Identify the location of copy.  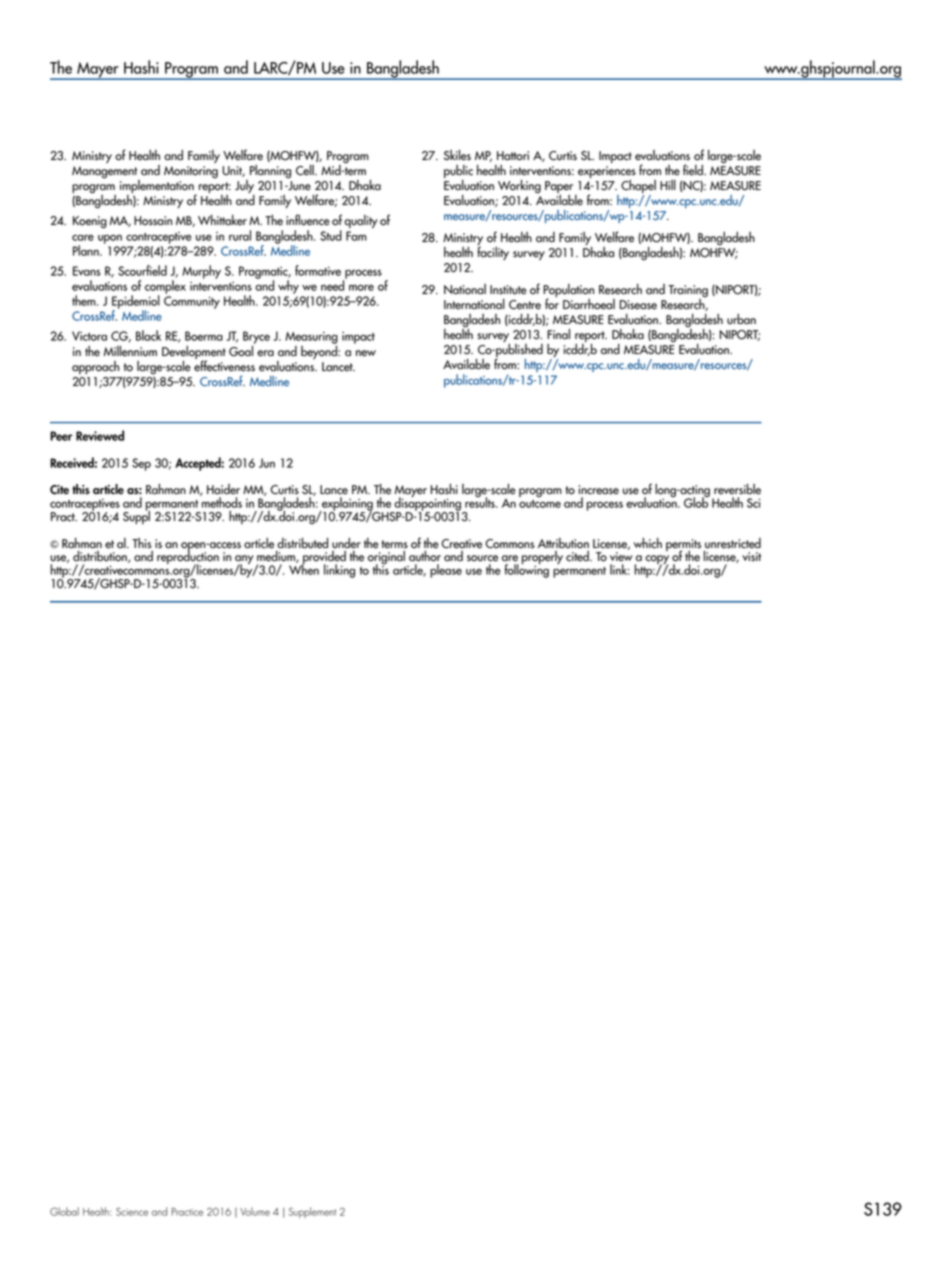
(657, 561).
